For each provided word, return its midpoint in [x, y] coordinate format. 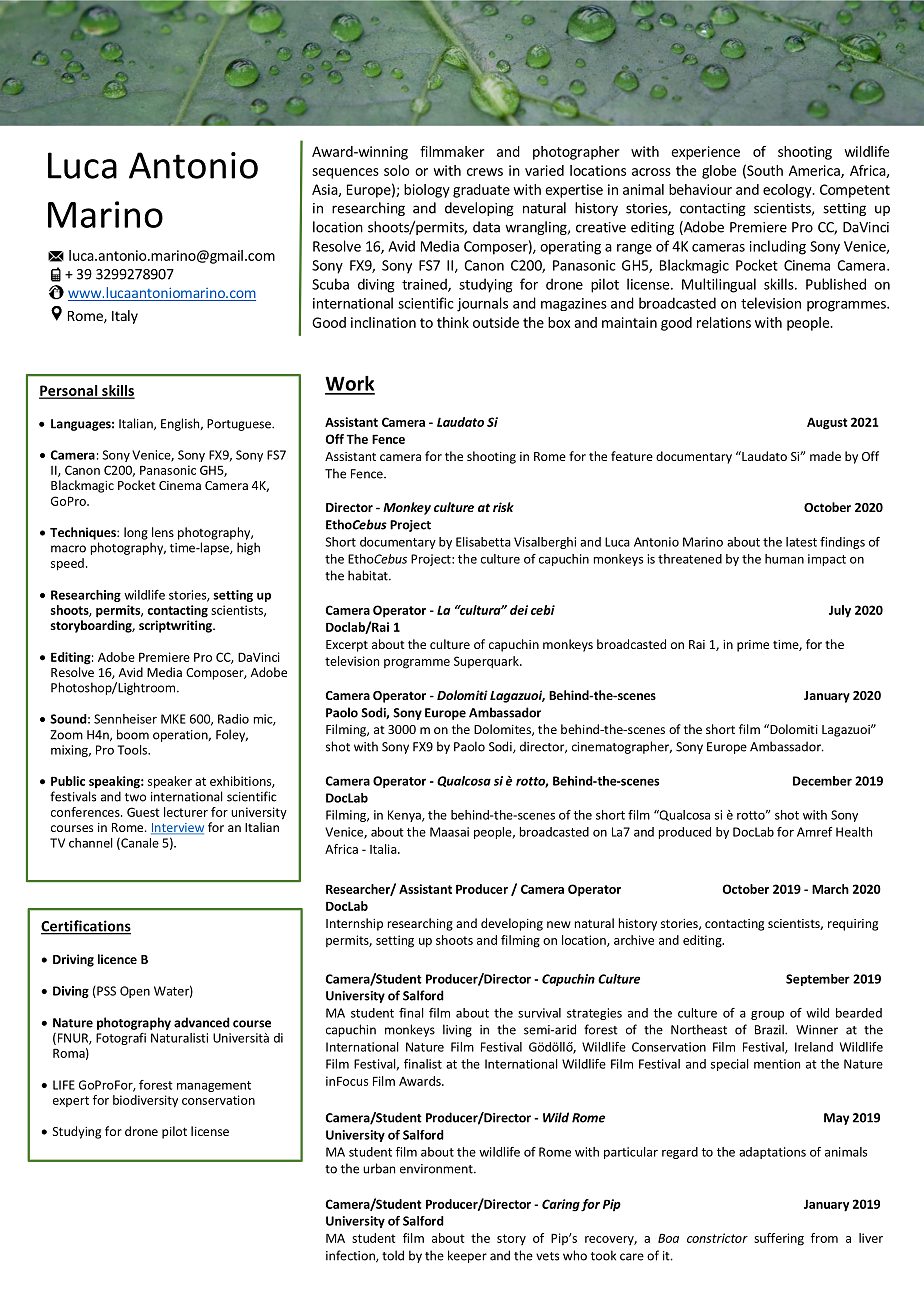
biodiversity [145, 1101]
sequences [345, 173]
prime [753, 646]
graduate [481, 191]
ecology [788, 191]
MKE [173, 719]
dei [519, 610]
